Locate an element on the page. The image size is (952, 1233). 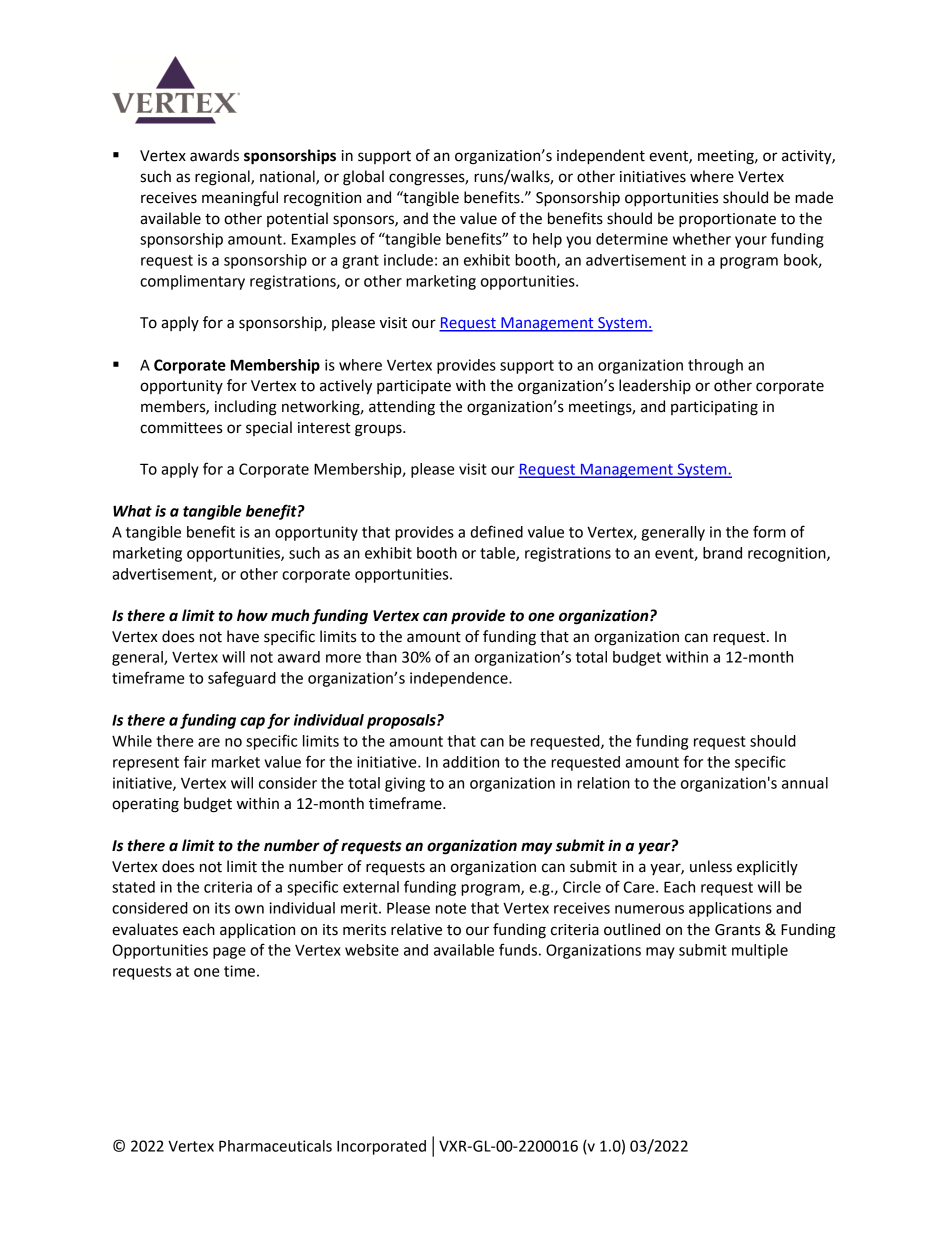
brand is located at coordinates (722, 553).
